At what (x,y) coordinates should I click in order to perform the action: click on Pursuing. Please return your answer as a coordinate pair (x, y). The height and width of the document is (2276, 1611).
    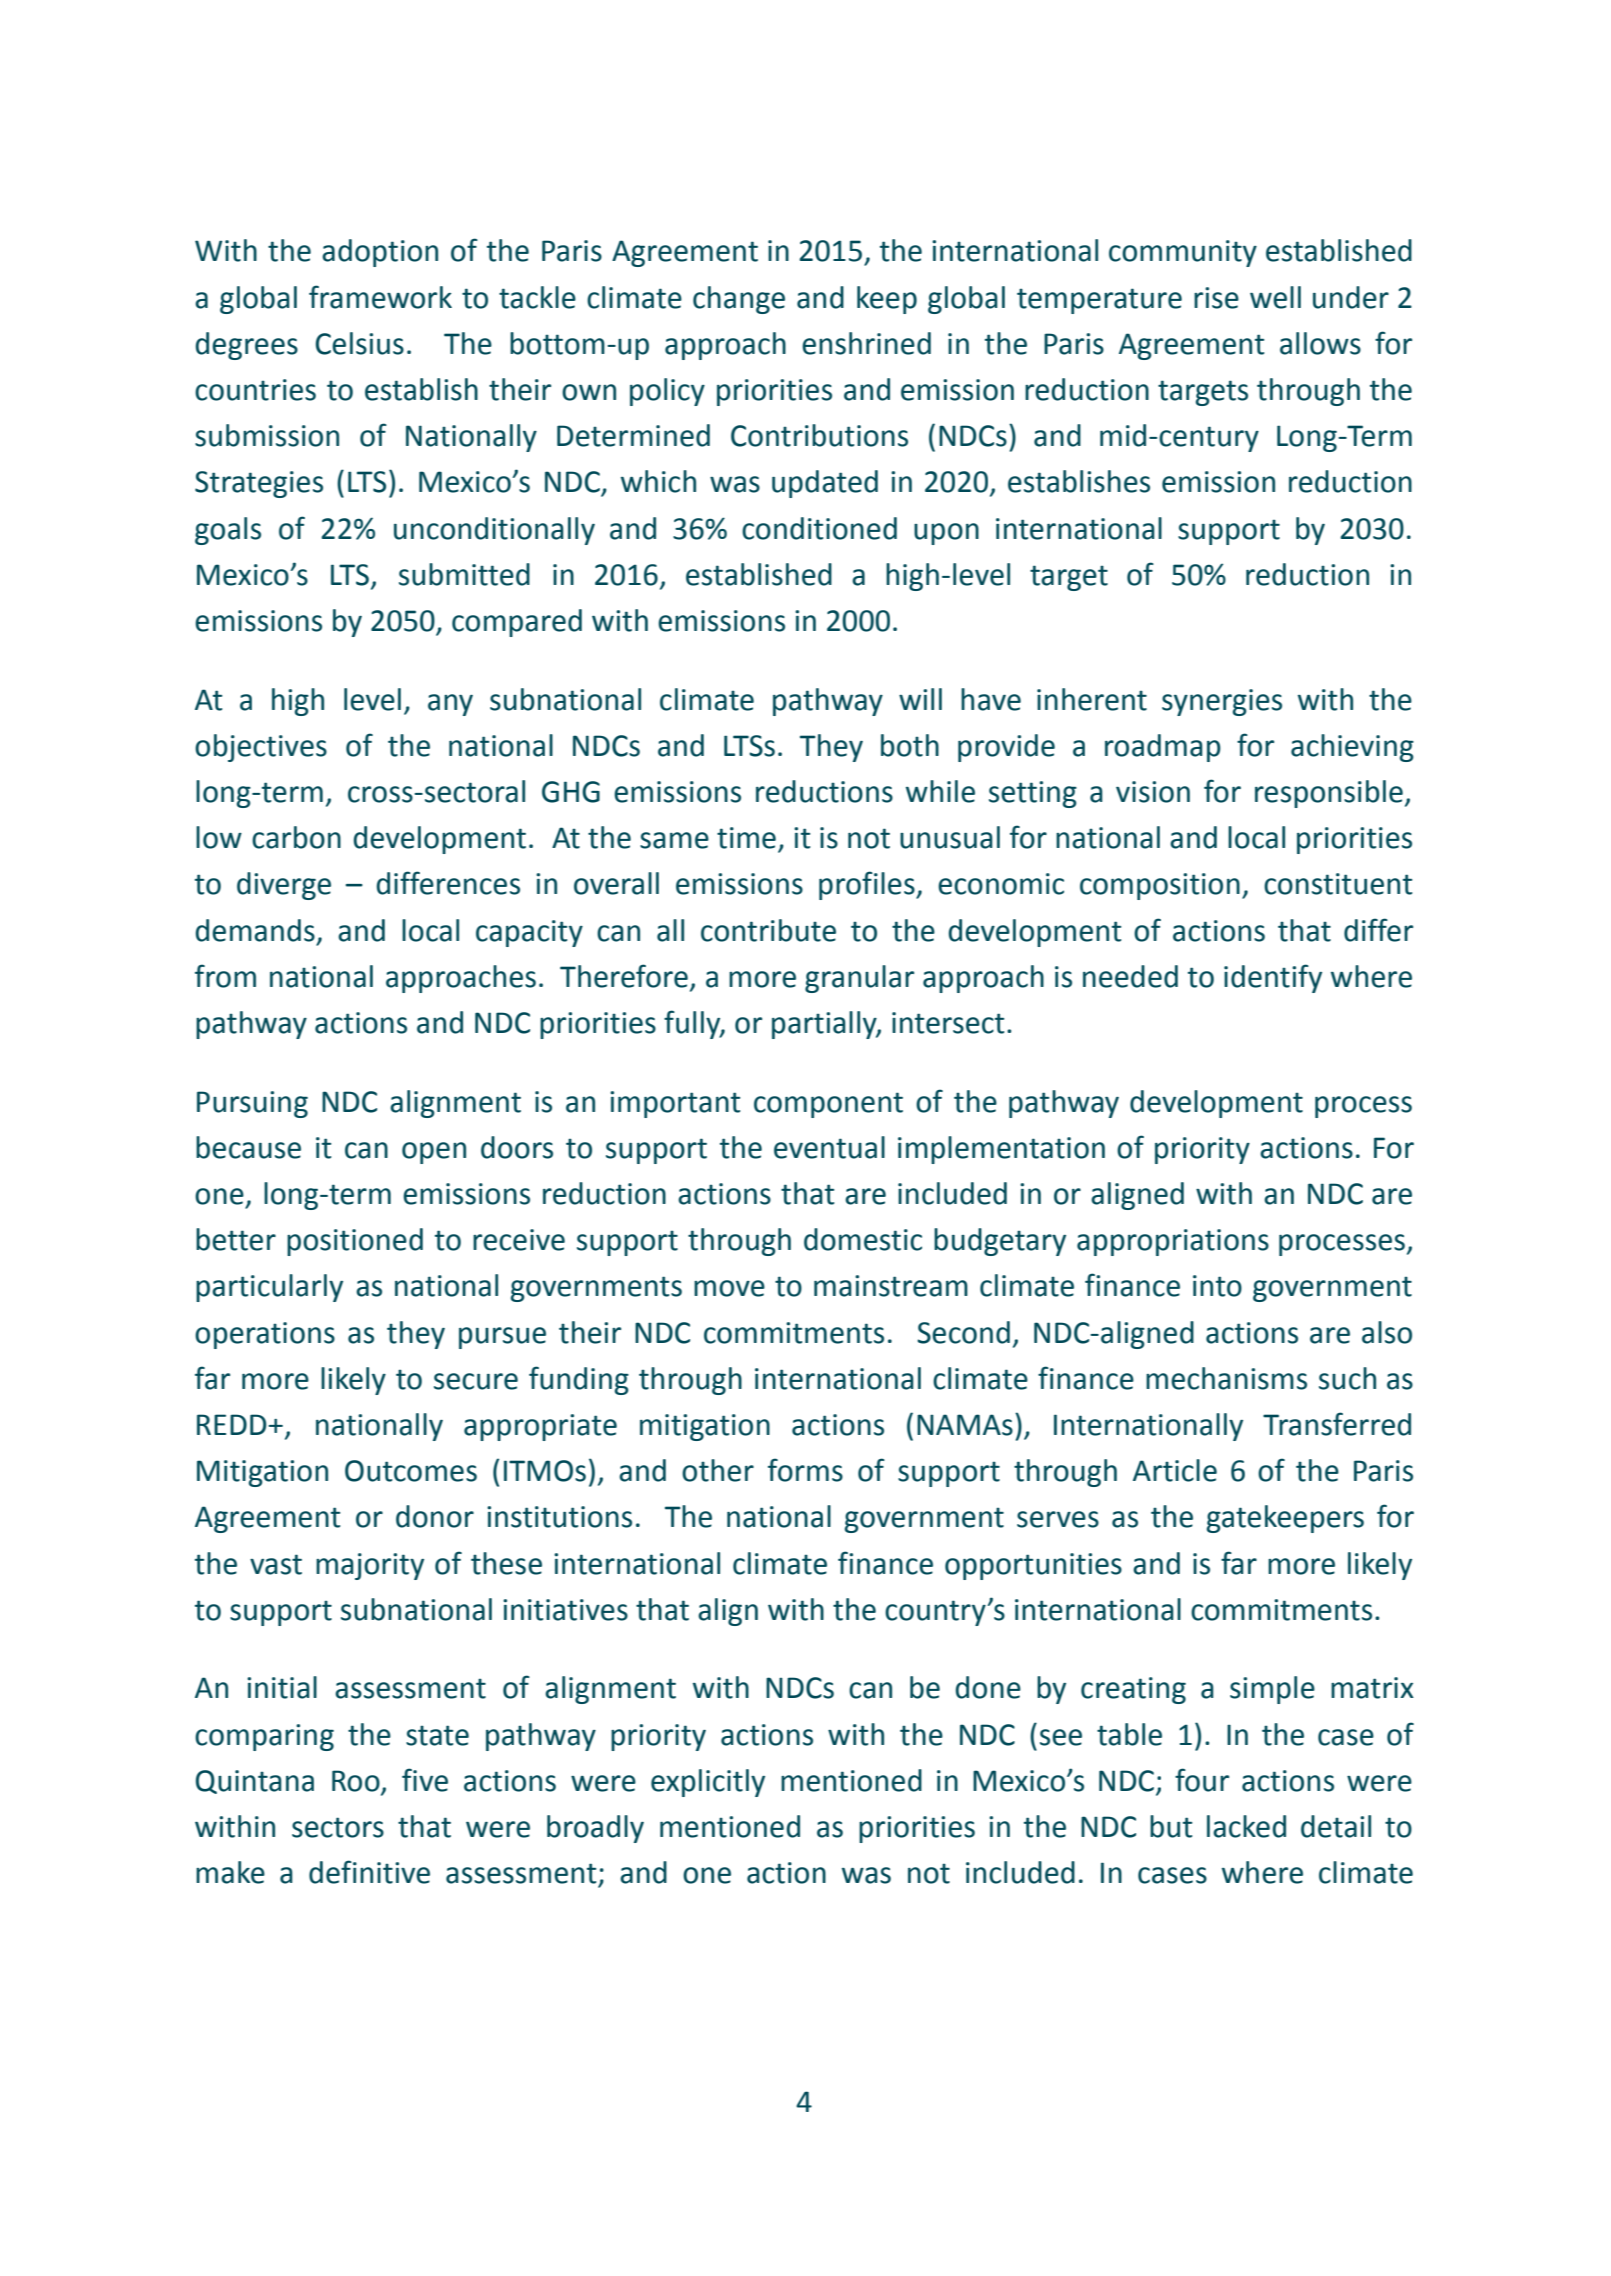
    Looking at the image, I should click on (252, 1104).
